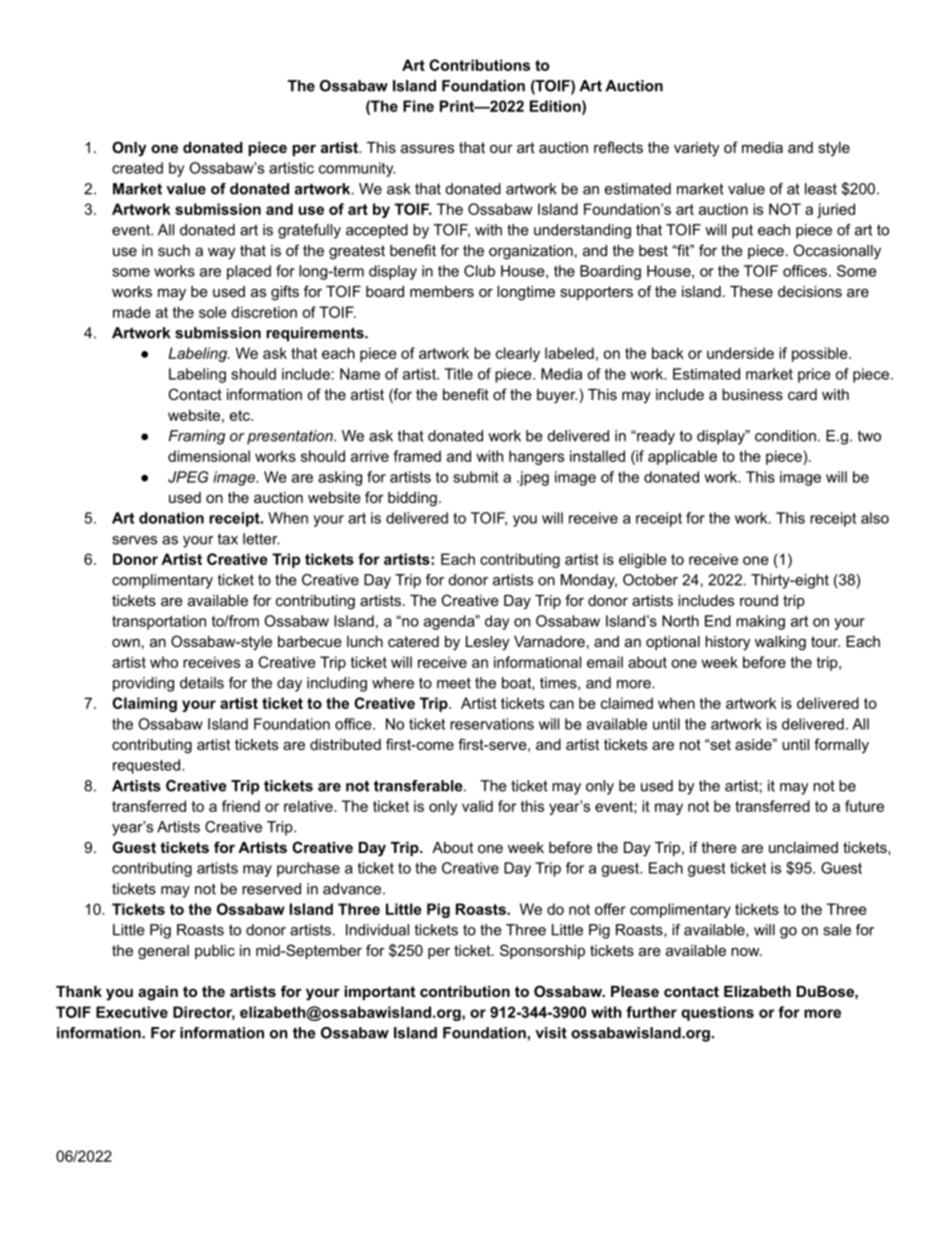 This image has width=952, height=1233. What do you see at coordinates (492, 724) in the image?
I see `reservations` at bounding box center [492, 724].
